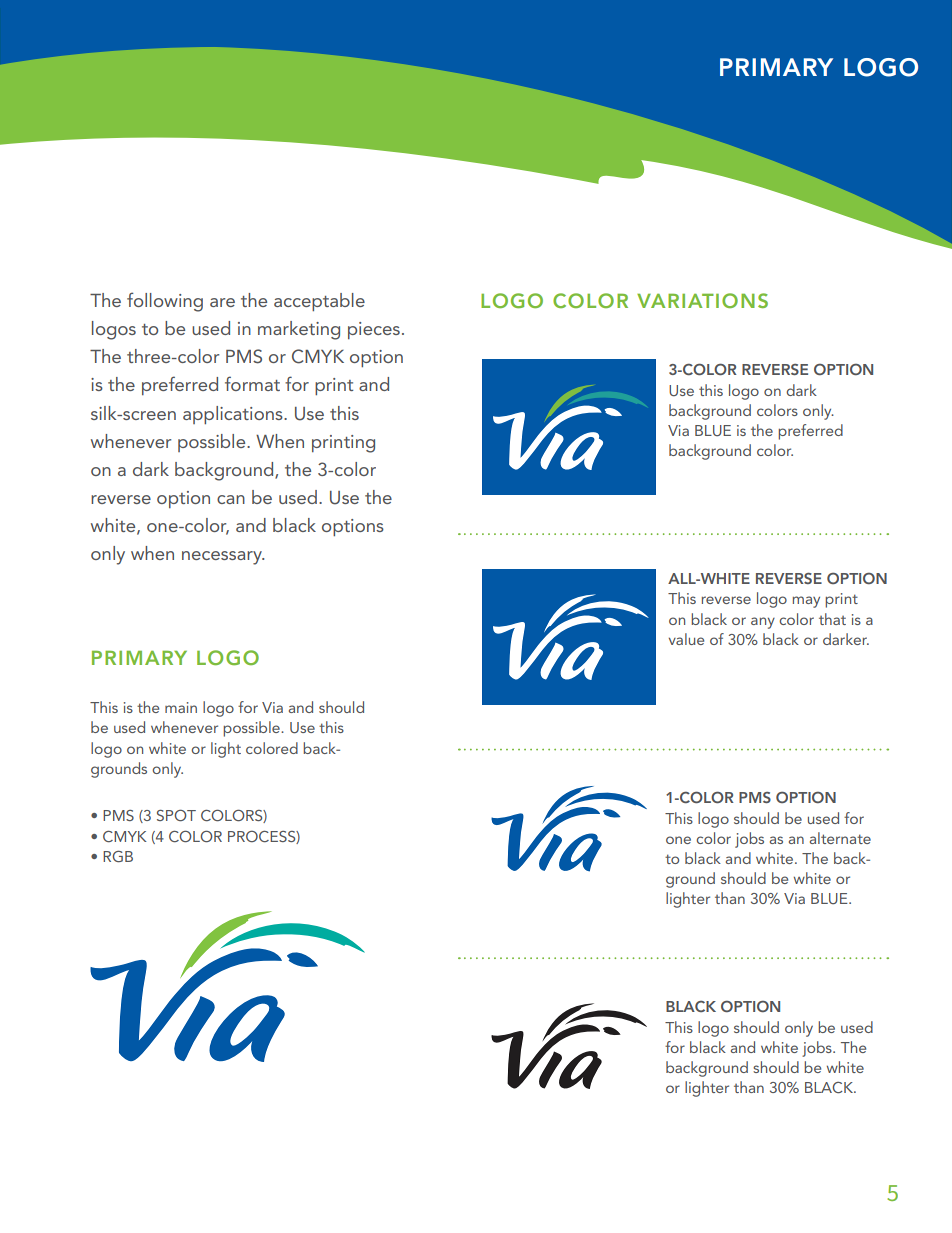 The width and height of the screenshot is (952, 1233). I want to click on may, so click(806, 602).
